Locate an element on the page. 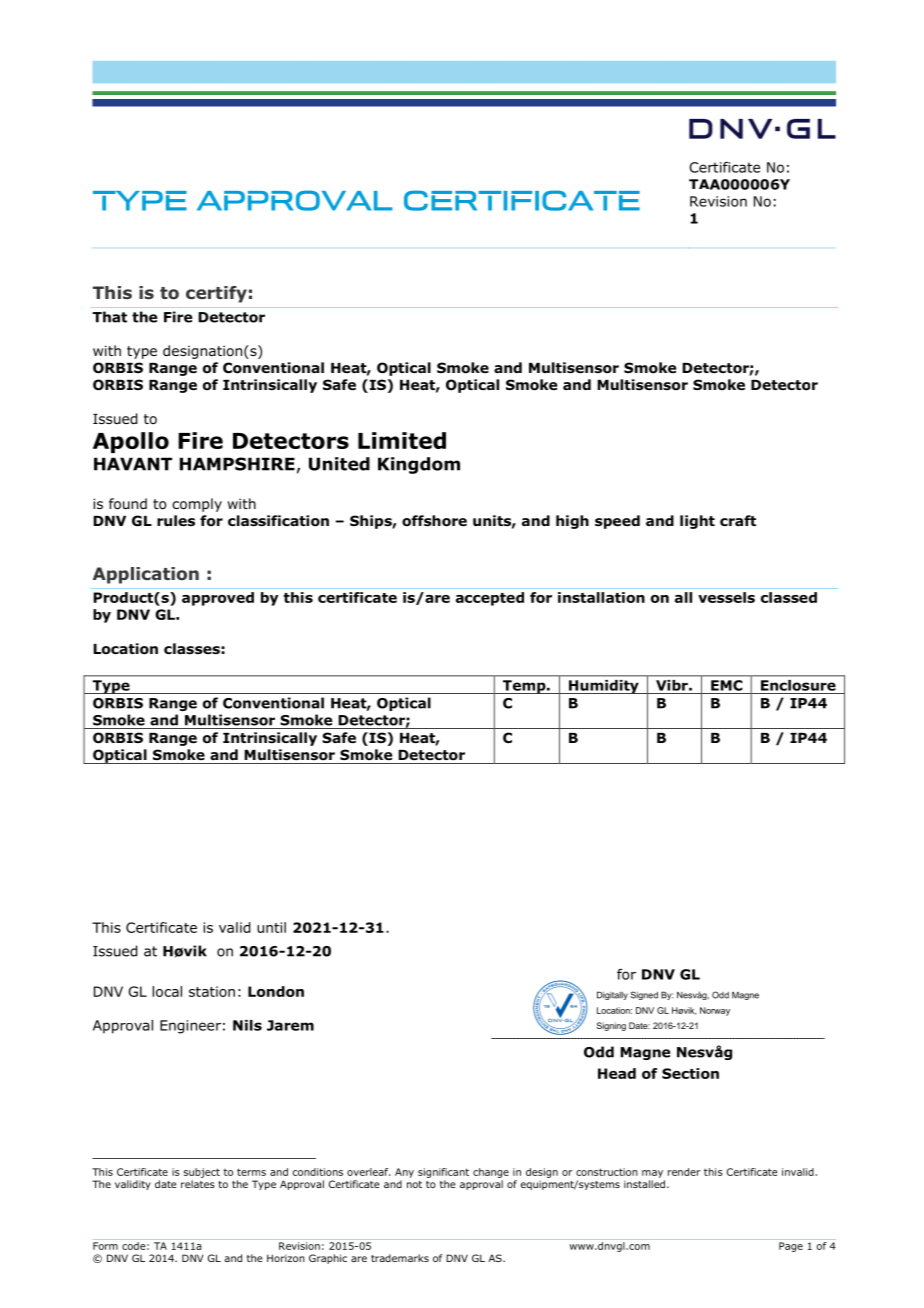  approved is located at coordinates (218, 599).
